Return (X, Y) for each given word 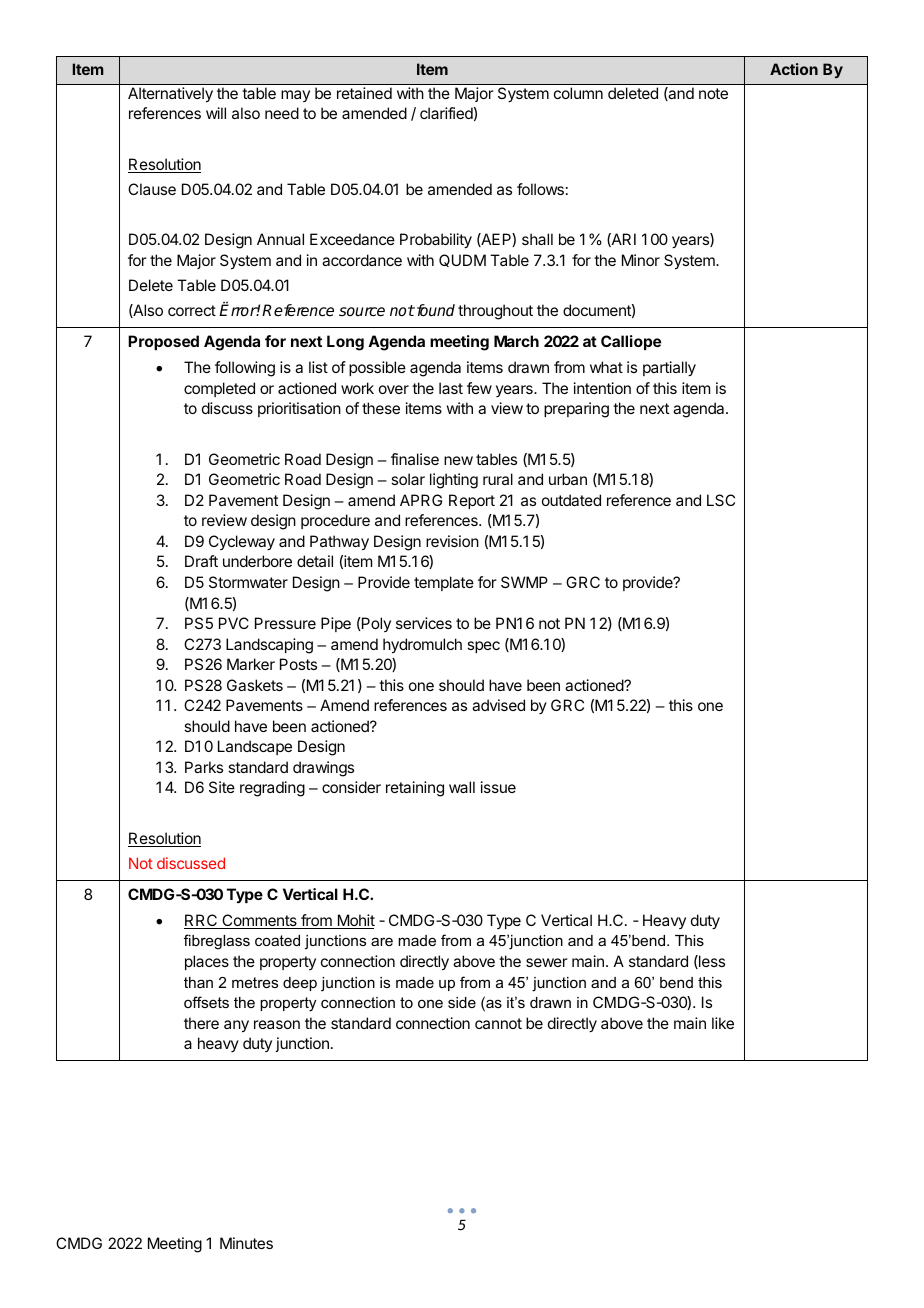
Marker (251, 664)
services (424, 623)
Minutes (246, 1243)
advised (498, 705)
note (713, 93)
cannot (498, 1023)
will (216, 113)
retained (364, 93)
